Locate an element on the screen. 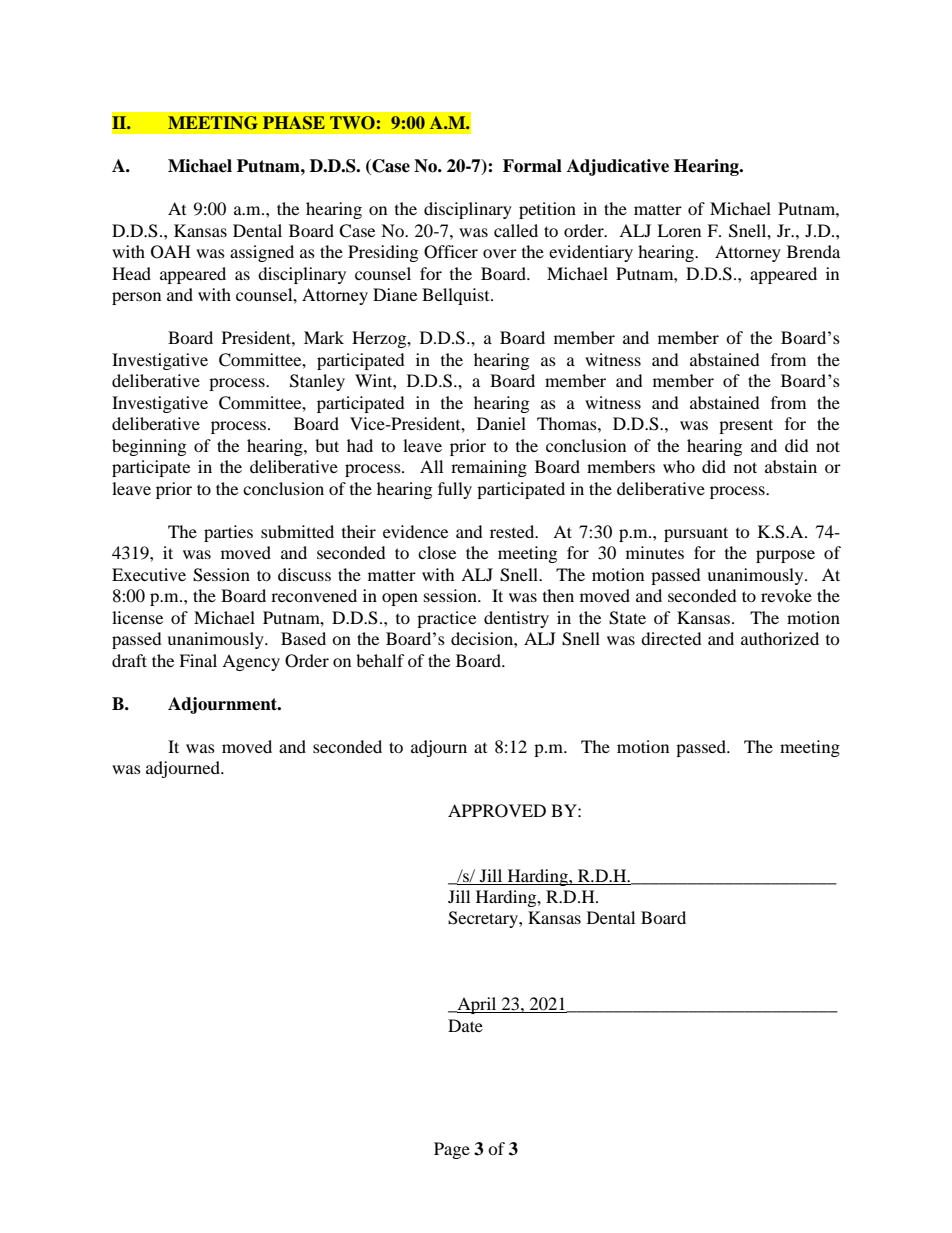 The height and width of the screenshot is (1233, 952). Secretary is located at coordinates (484, 919).
